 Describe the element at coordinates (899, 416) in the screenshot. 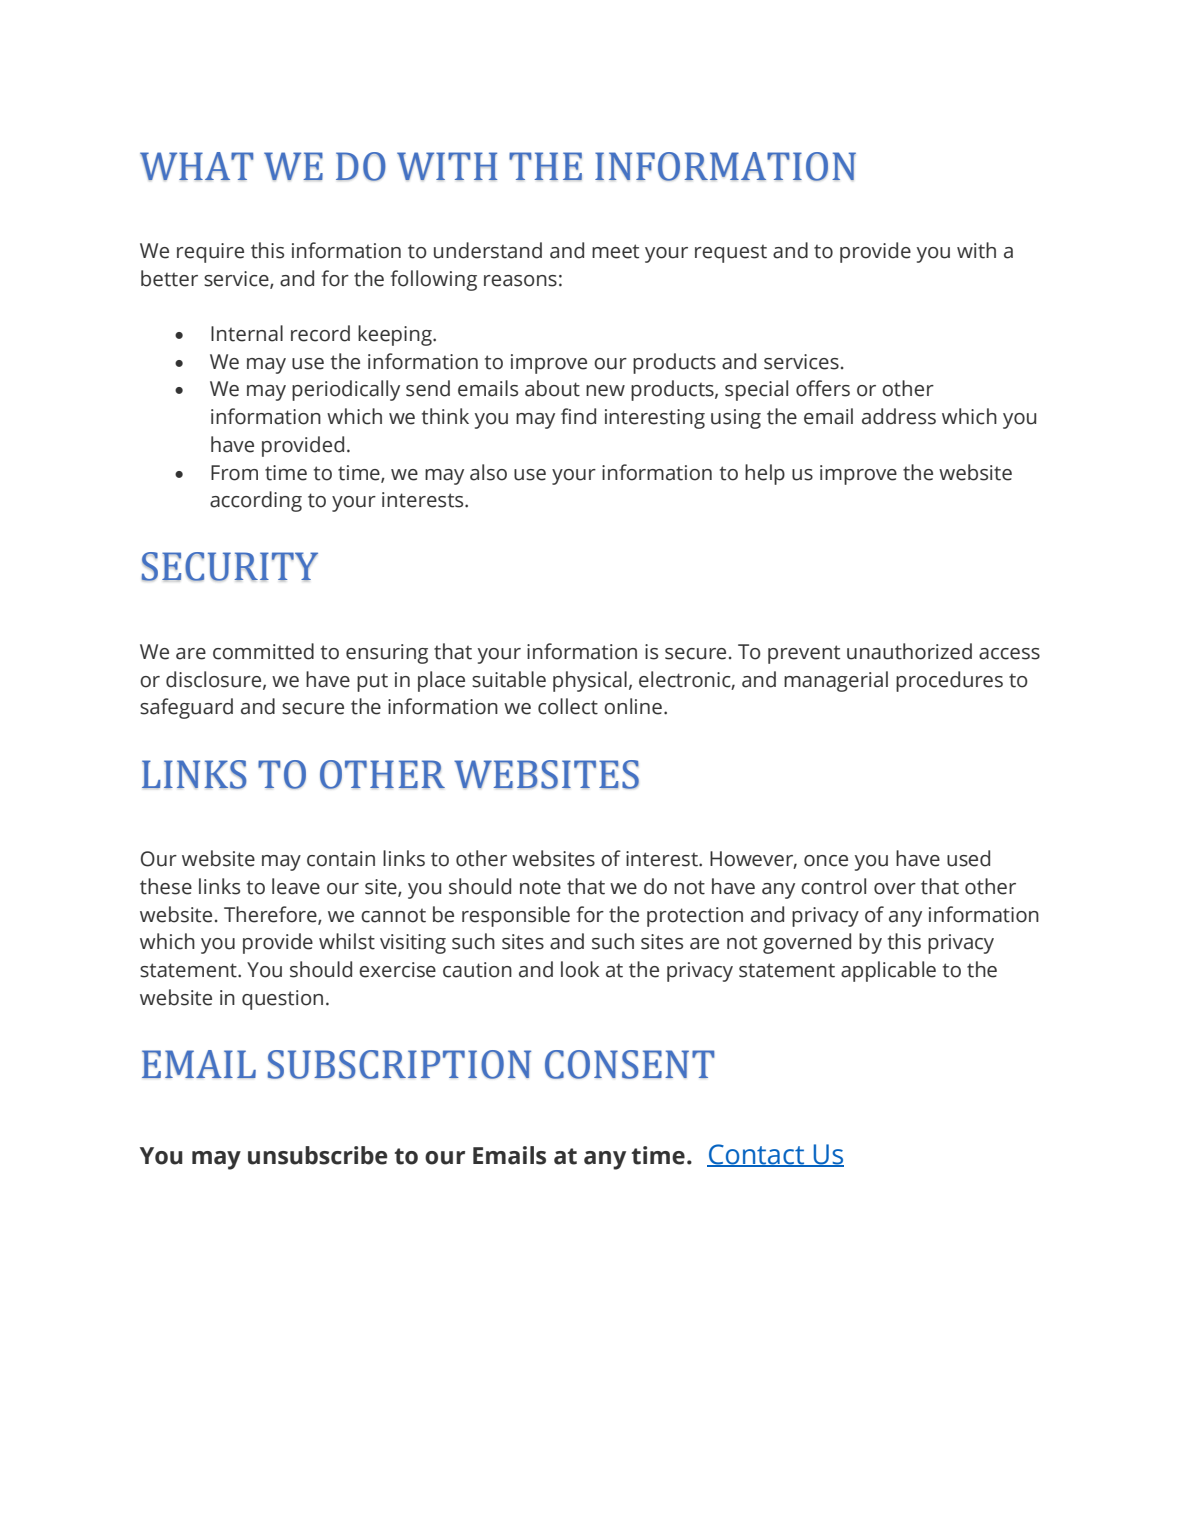

I see `address` at that location.
